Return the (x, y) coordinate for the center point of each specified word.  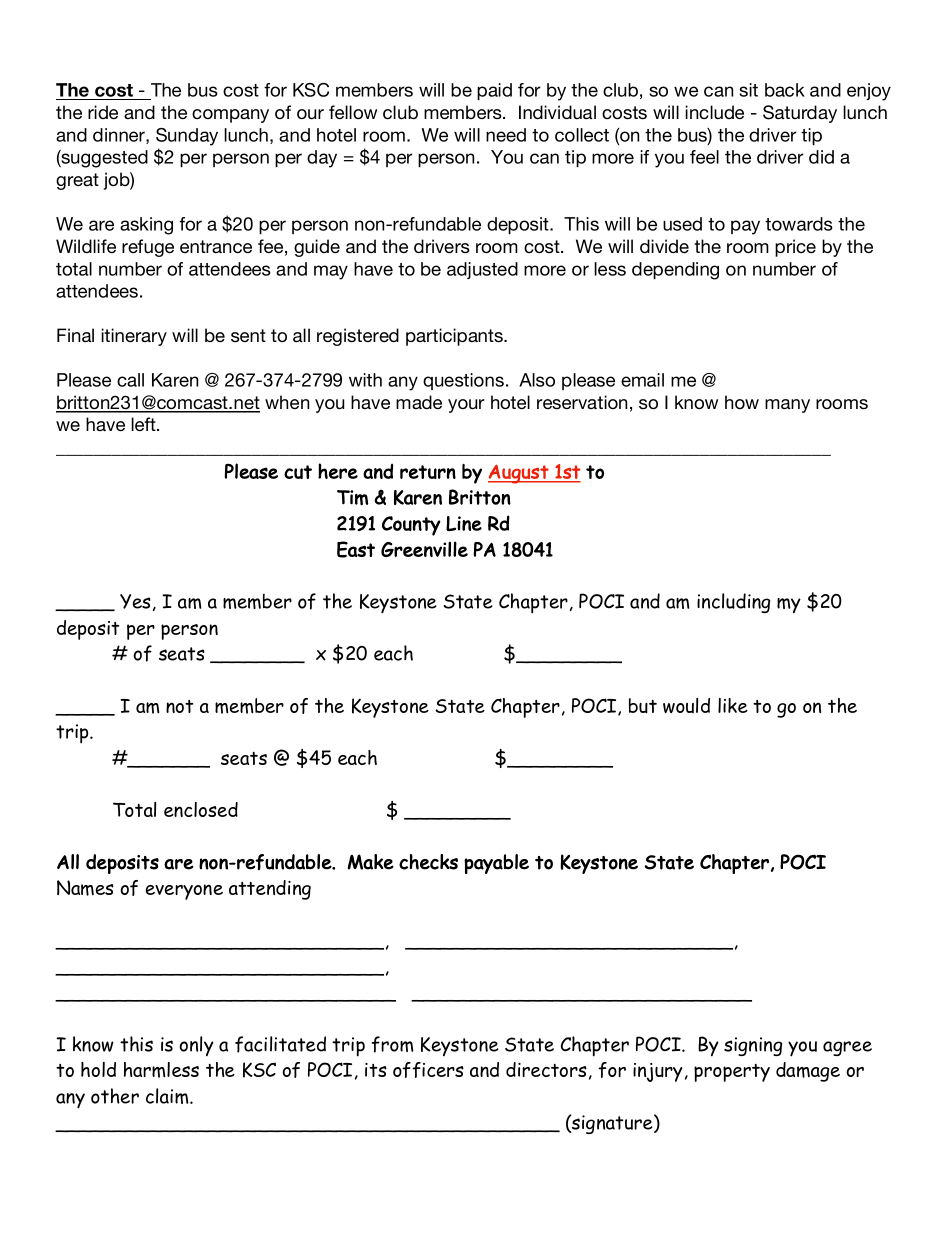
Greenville (424, 549)
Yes (135, 601)
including (733, 603)
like (733, 705)
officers (428, 1070)
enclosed (201, 809)
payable (496, 864)
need (506, 135)
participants (455, 337)
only (196, 1046)
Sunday (187, 137)
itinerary (134, 337)
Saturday (800, 114)
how (742, 402)
